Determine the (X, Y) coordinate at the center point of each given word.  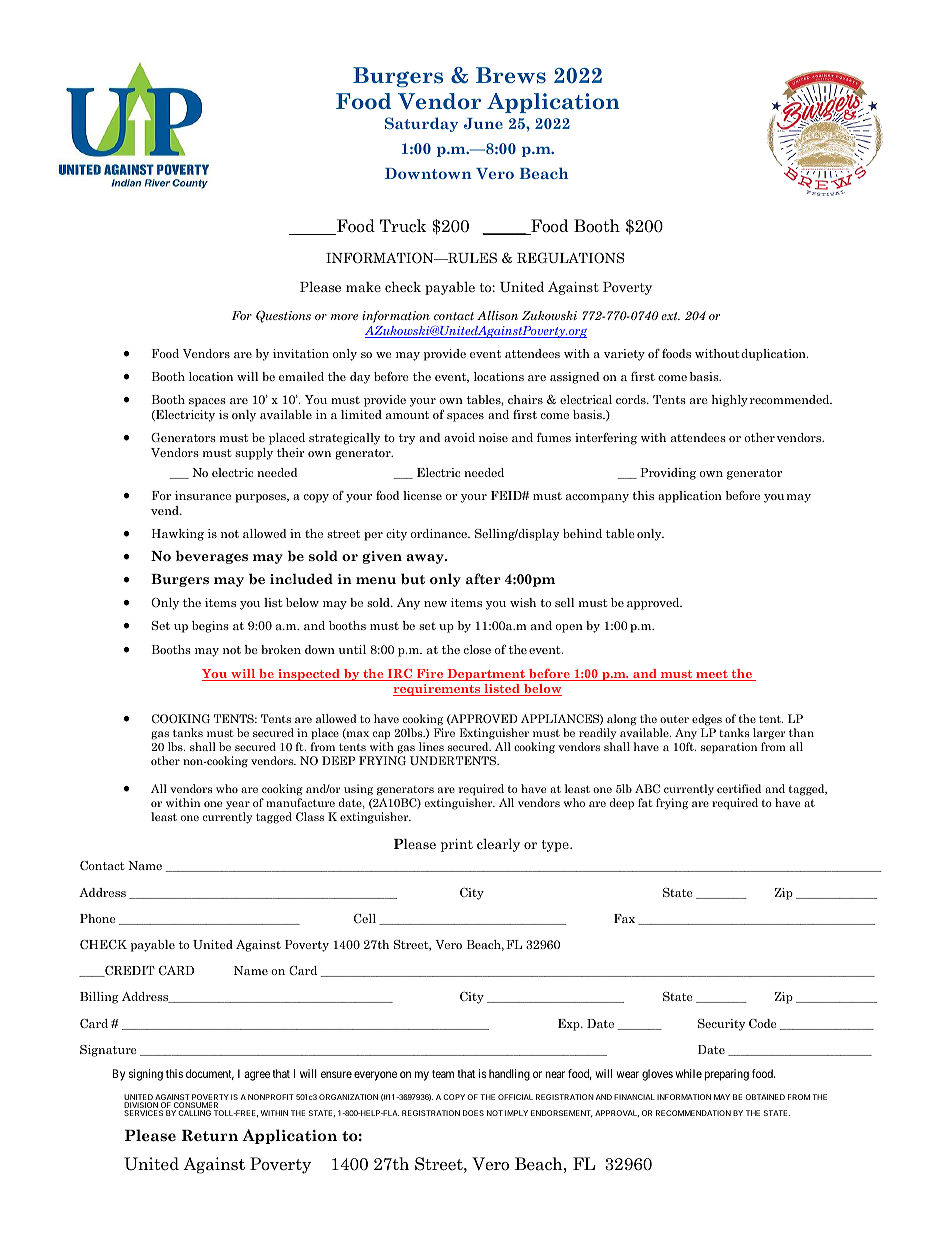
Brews (511, 75)
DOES (473, 1113)
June (483, 123)
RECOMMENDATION (693, 1113)
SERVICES (143, 1113)
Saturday (421, 124)
